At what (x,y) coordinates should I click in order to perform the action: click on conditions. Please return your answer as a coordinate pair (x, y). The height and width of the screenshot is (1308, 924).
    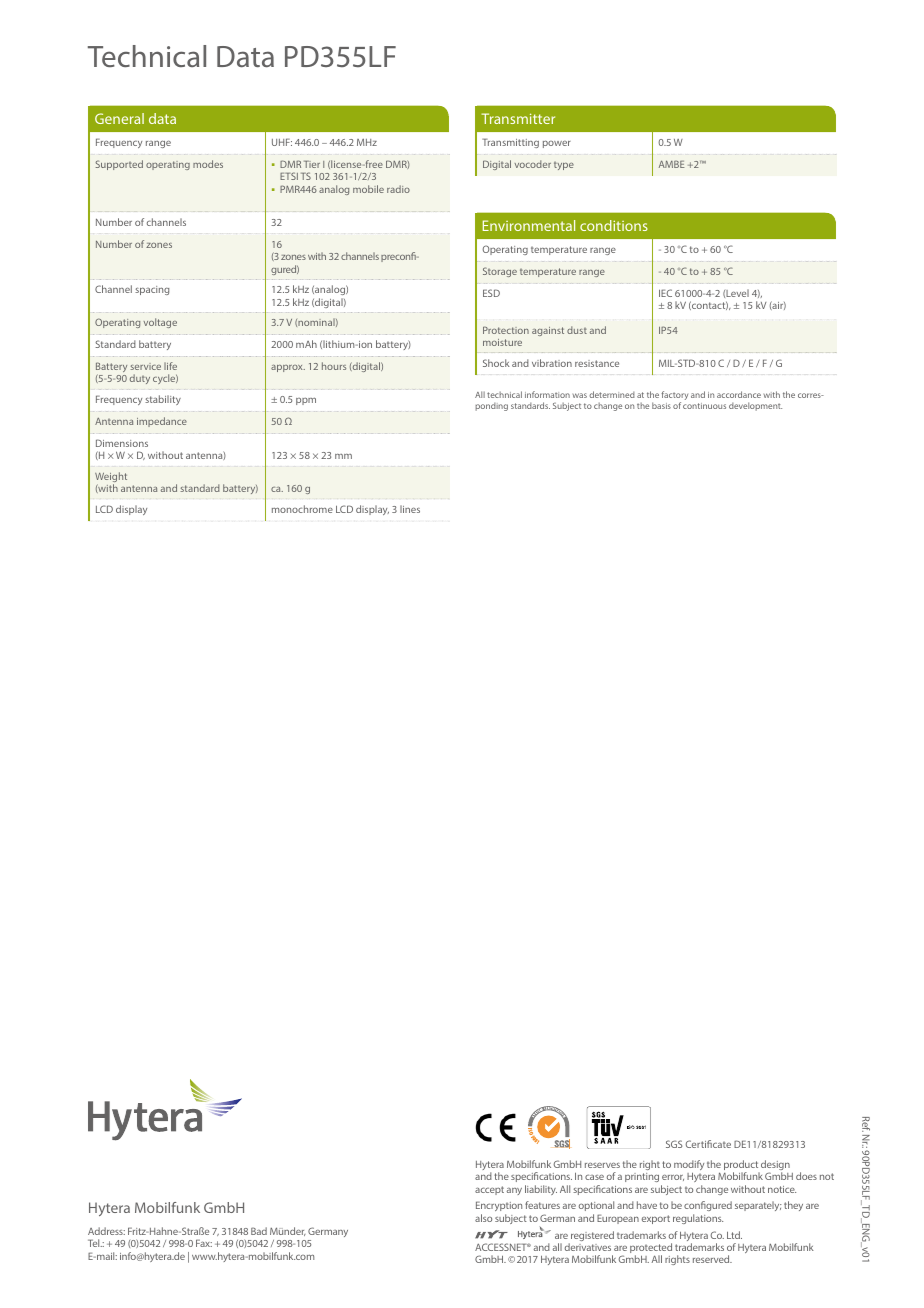
    Looking at the image, I should click on (614, 225).
